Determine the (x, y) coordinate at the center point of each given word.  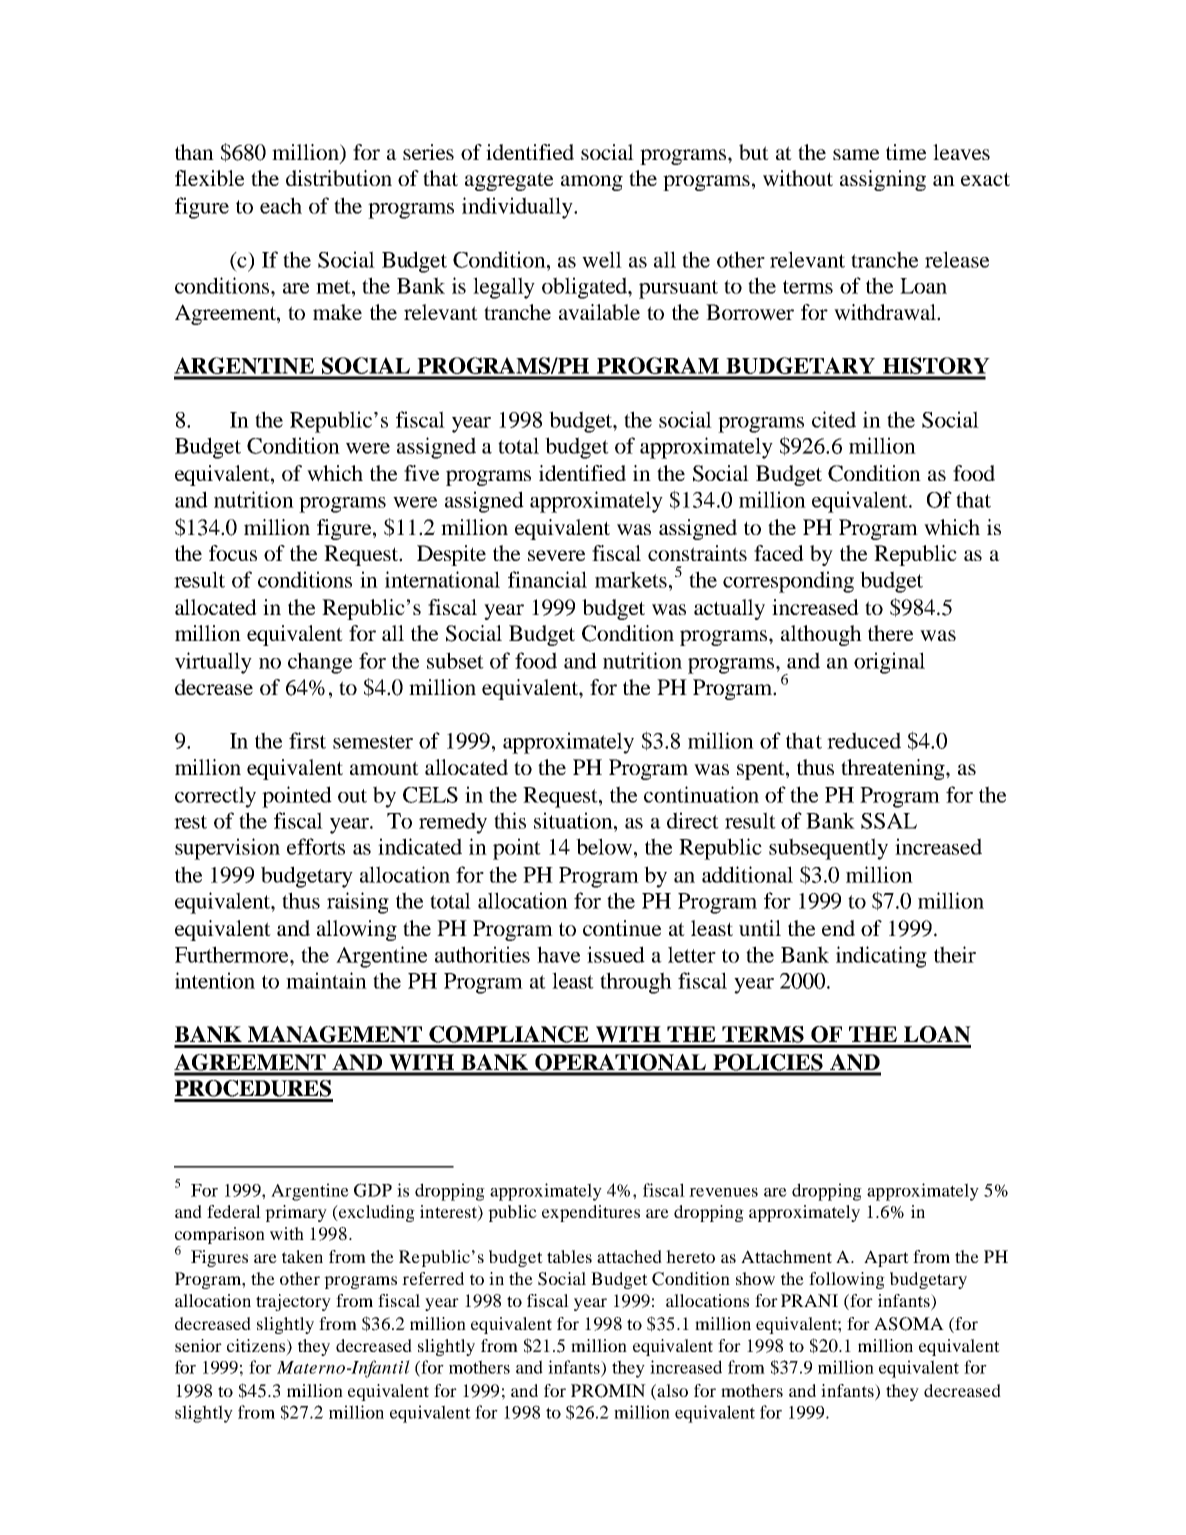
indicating (881, 957)
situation (574, 820)
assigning (883, 180)
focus (233, 553)
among (592, 183)
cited (834, 419)
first (307, 740)
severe (556, 555)
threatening (894, 769)
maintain (326, 980)
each (281, 205)
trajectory (293, 1302)
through (636, 983)
